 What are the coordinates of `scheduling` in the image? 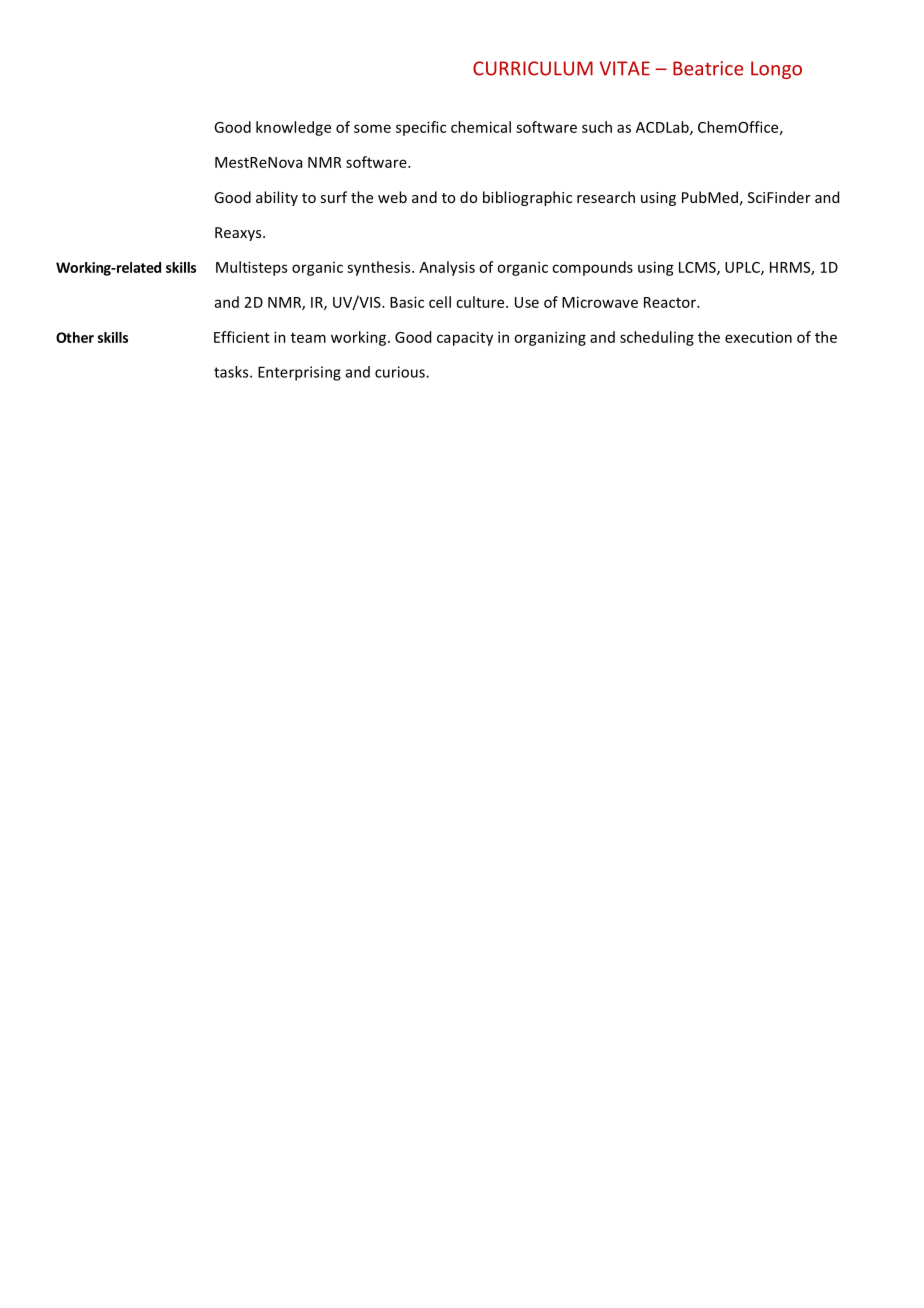 It's located at (657, 338).
